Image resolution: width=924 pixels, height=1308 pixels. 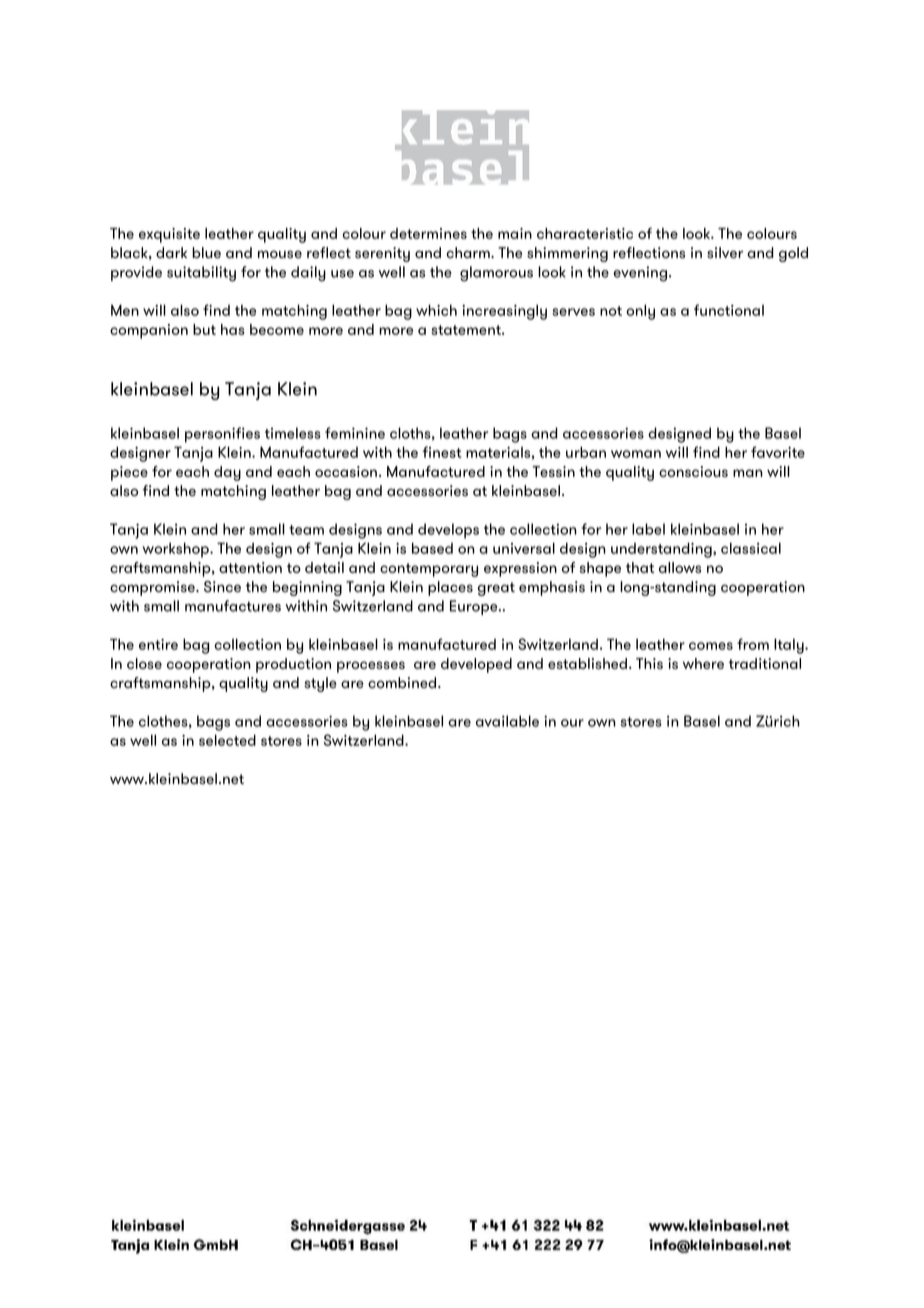 I want to click on conscious, so click(x=693, y=471).
